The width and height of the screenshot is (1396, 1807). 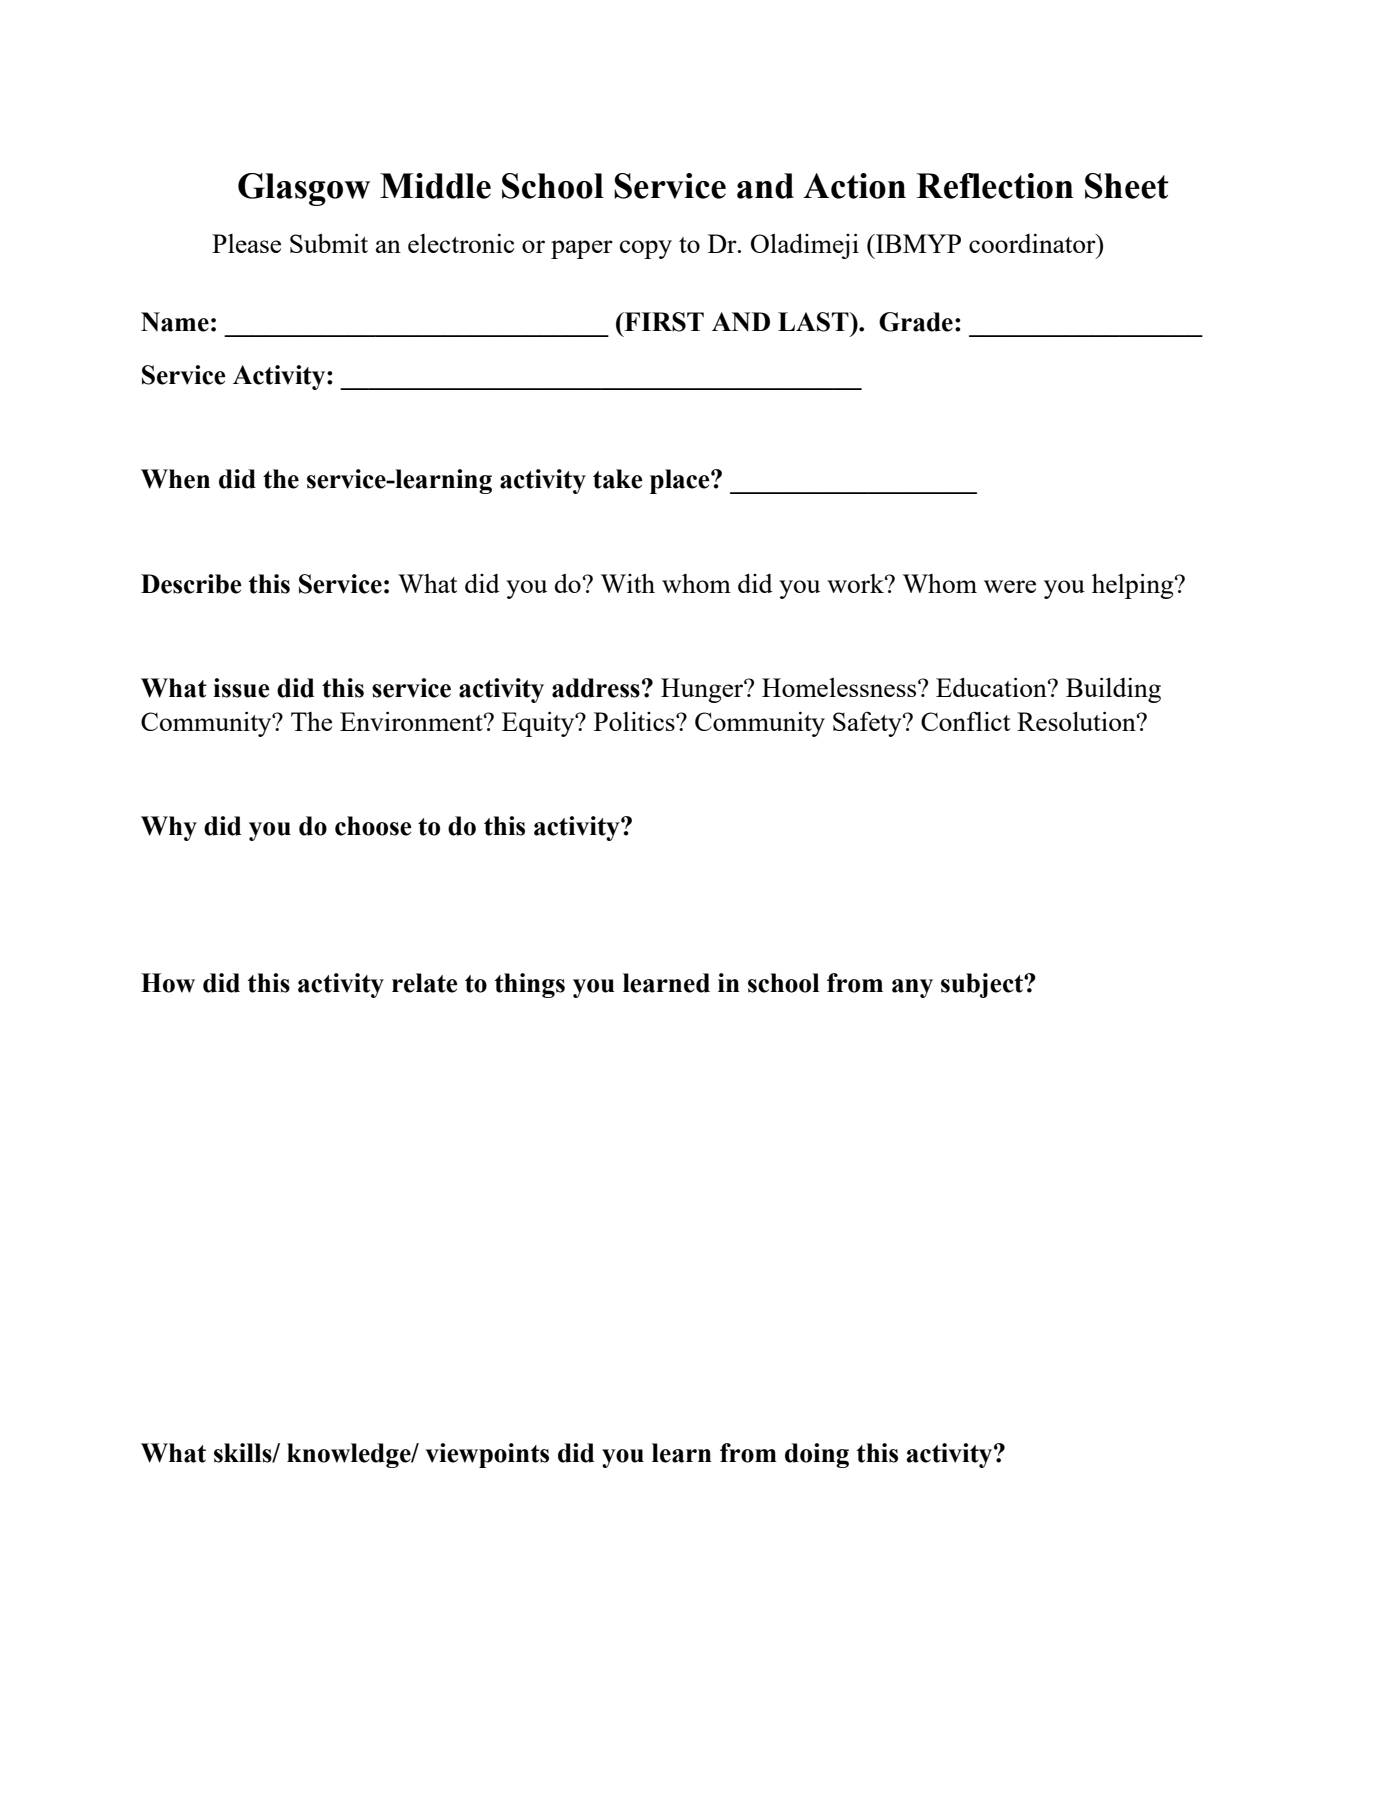 What do you see at coordinates (246, 243) in the screenshot?
I see `Please` at bounding box center [246, 243].
